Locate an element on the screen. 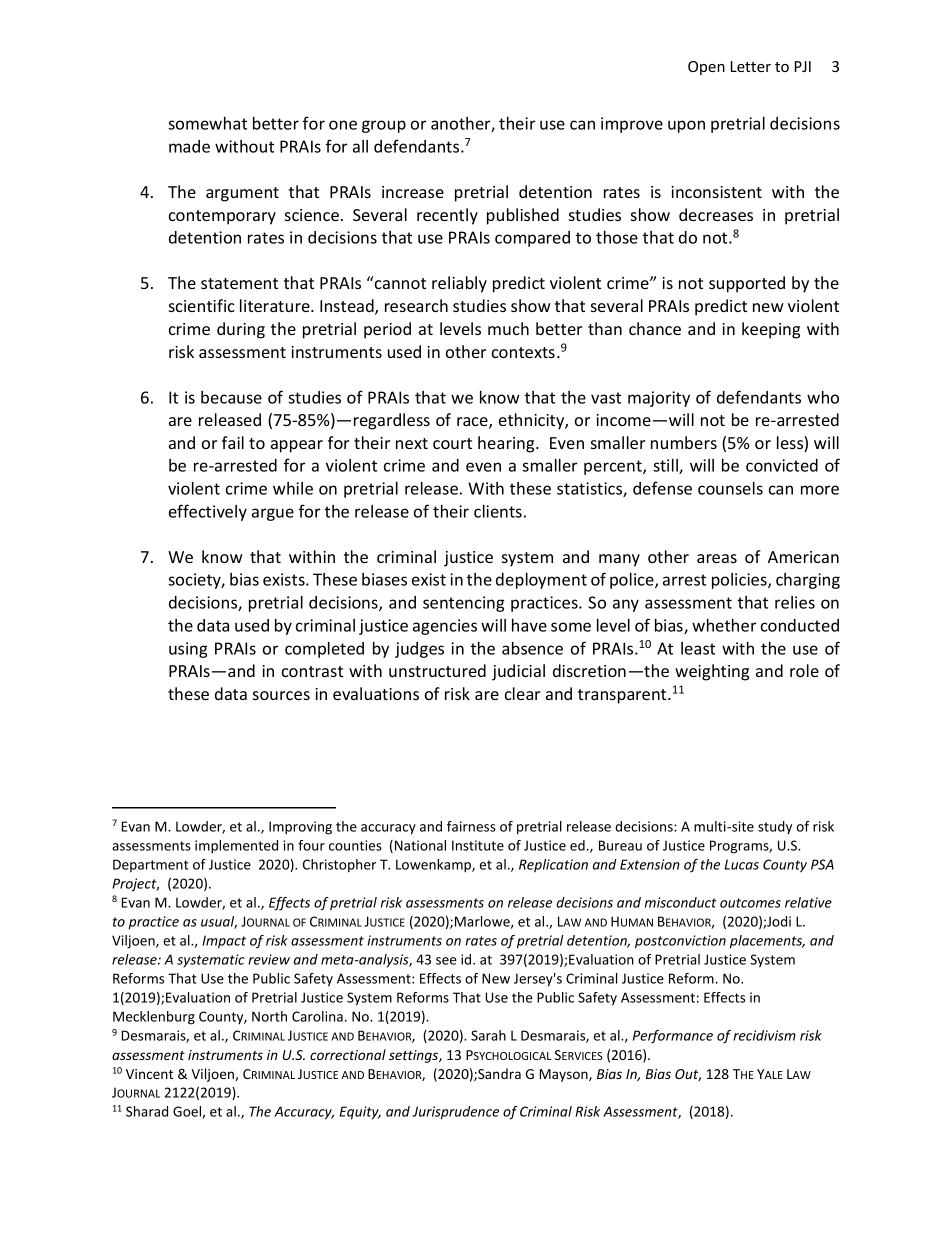 The height and width of the screenshot is (1233, 952). policies is located at coordinates (740, 581).
